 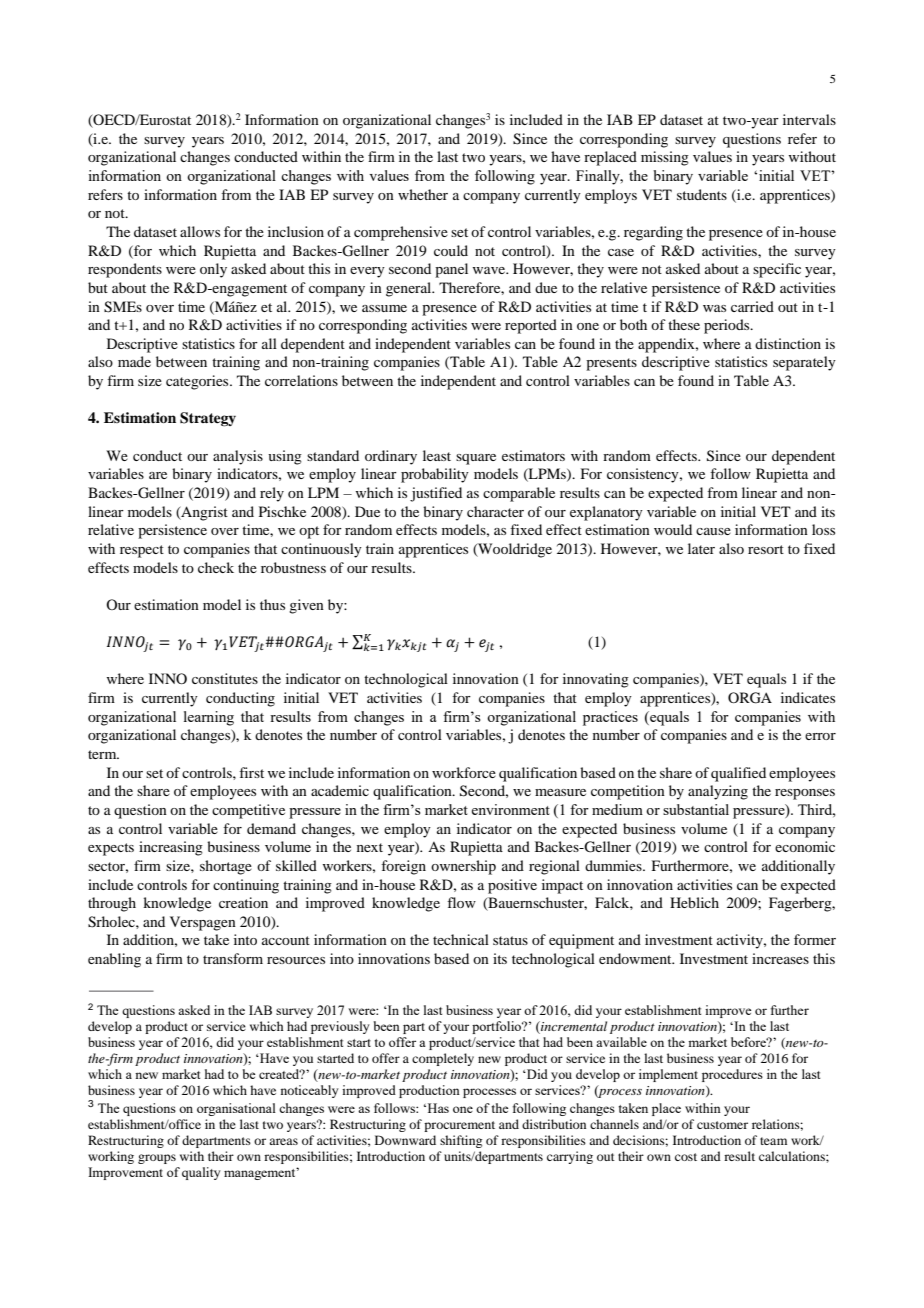 What do you see at coordinates (157, 1159) in the screenshot?
I see `groups` at bounding box center [157, 1159].
